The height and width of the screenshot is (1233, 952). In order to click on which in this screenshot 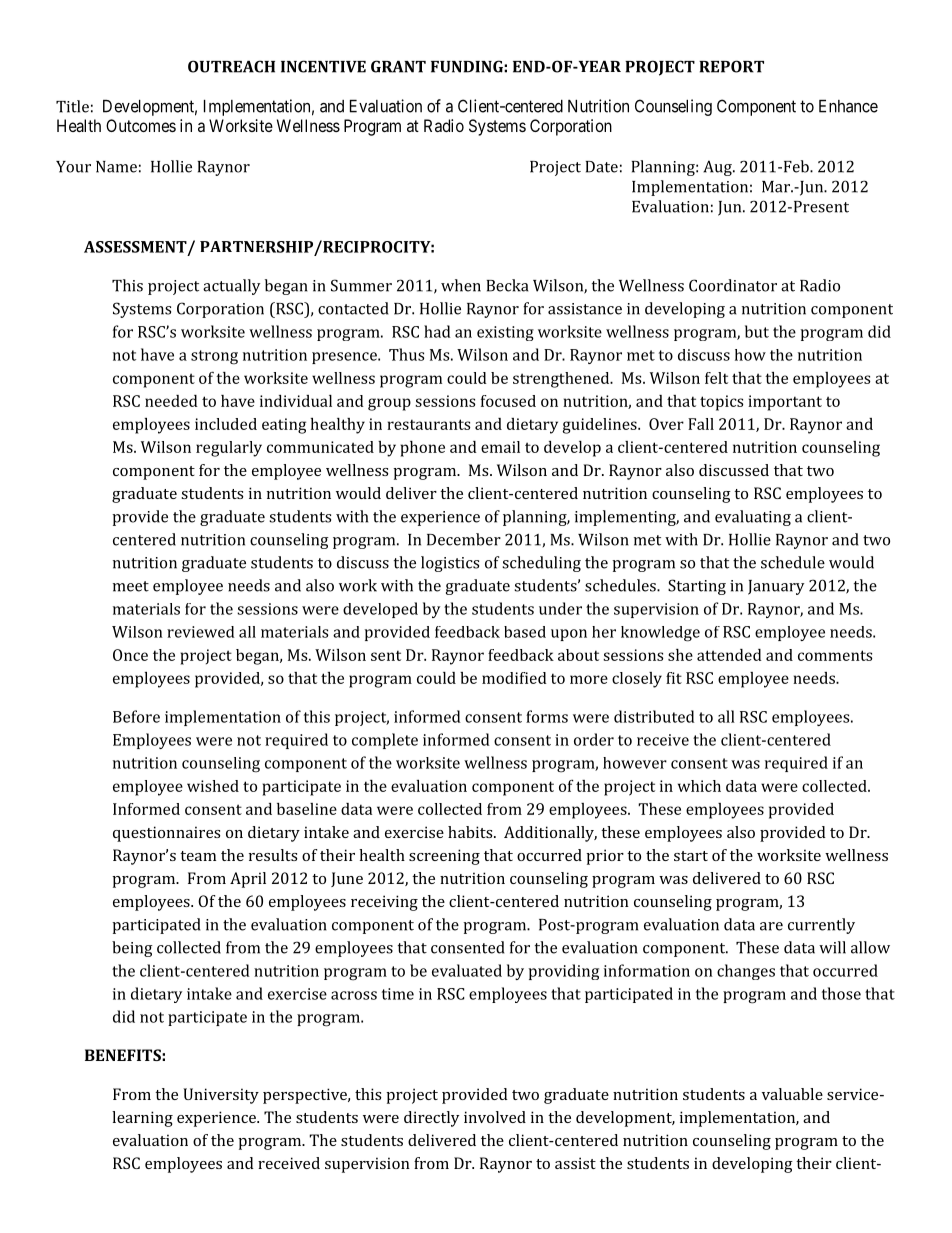, I will do `click(699, 786)`.
